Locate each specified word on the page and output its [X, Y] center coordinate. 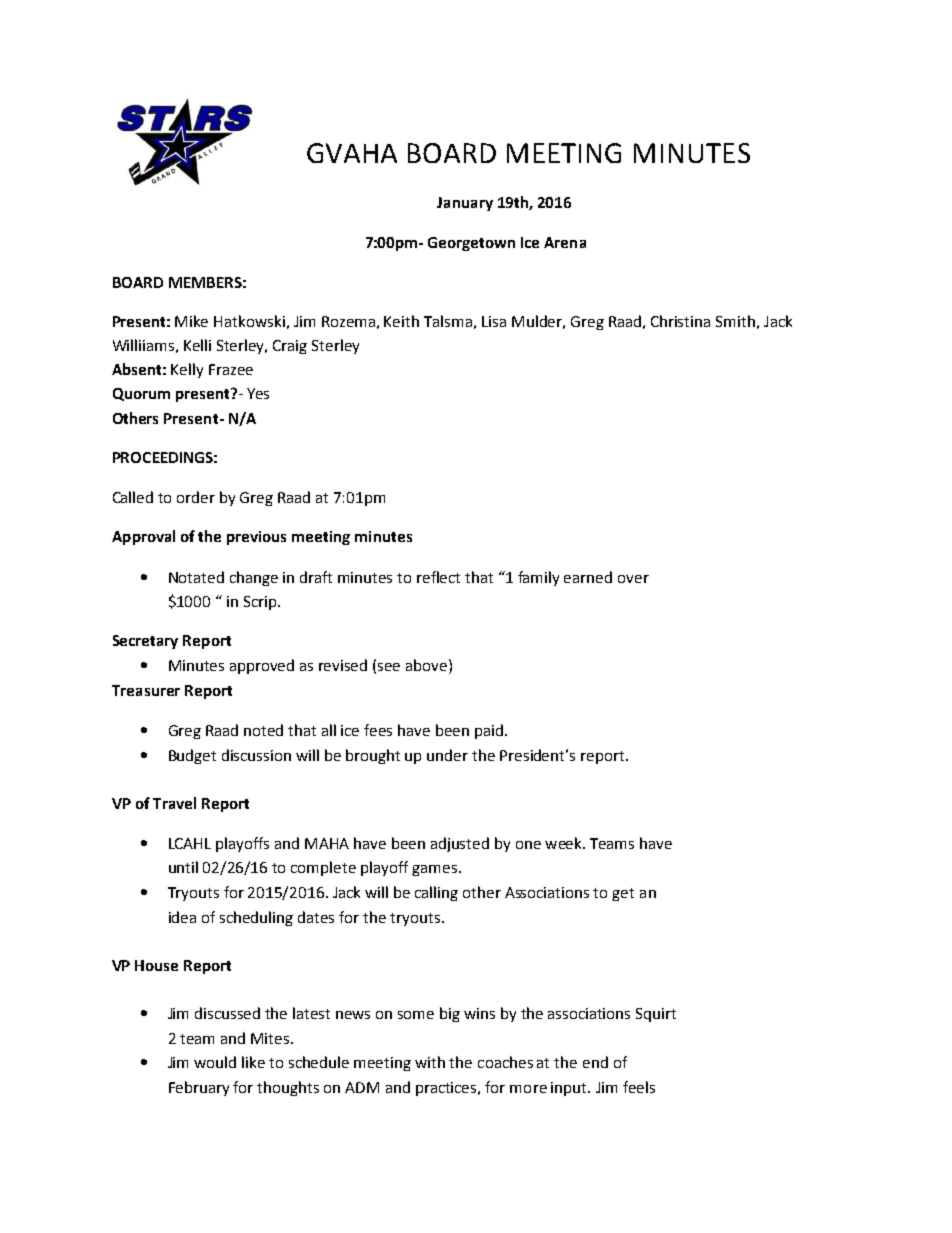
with [430, 1062]
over [633, 579]
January [465, 204]
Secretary [145, 642]
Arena [565, 242]
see [389, 667]
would [215, 1062]
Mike [191, 321]
